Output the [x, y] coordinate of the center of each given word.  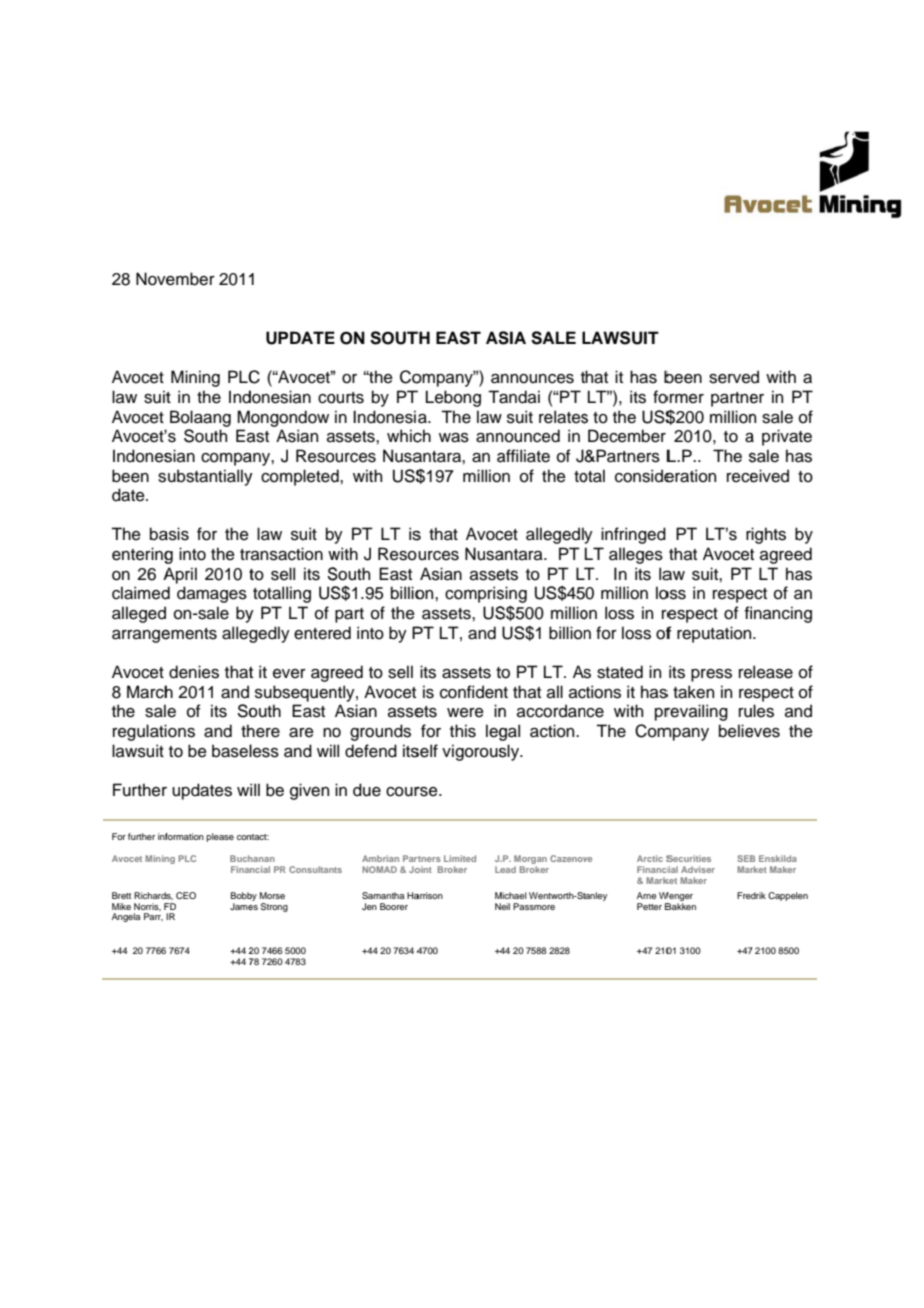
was [454, 438]
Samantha [383, 895]
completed [301, 477]
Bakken [680, 906]
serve [730, 379]
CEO [186, 895]
